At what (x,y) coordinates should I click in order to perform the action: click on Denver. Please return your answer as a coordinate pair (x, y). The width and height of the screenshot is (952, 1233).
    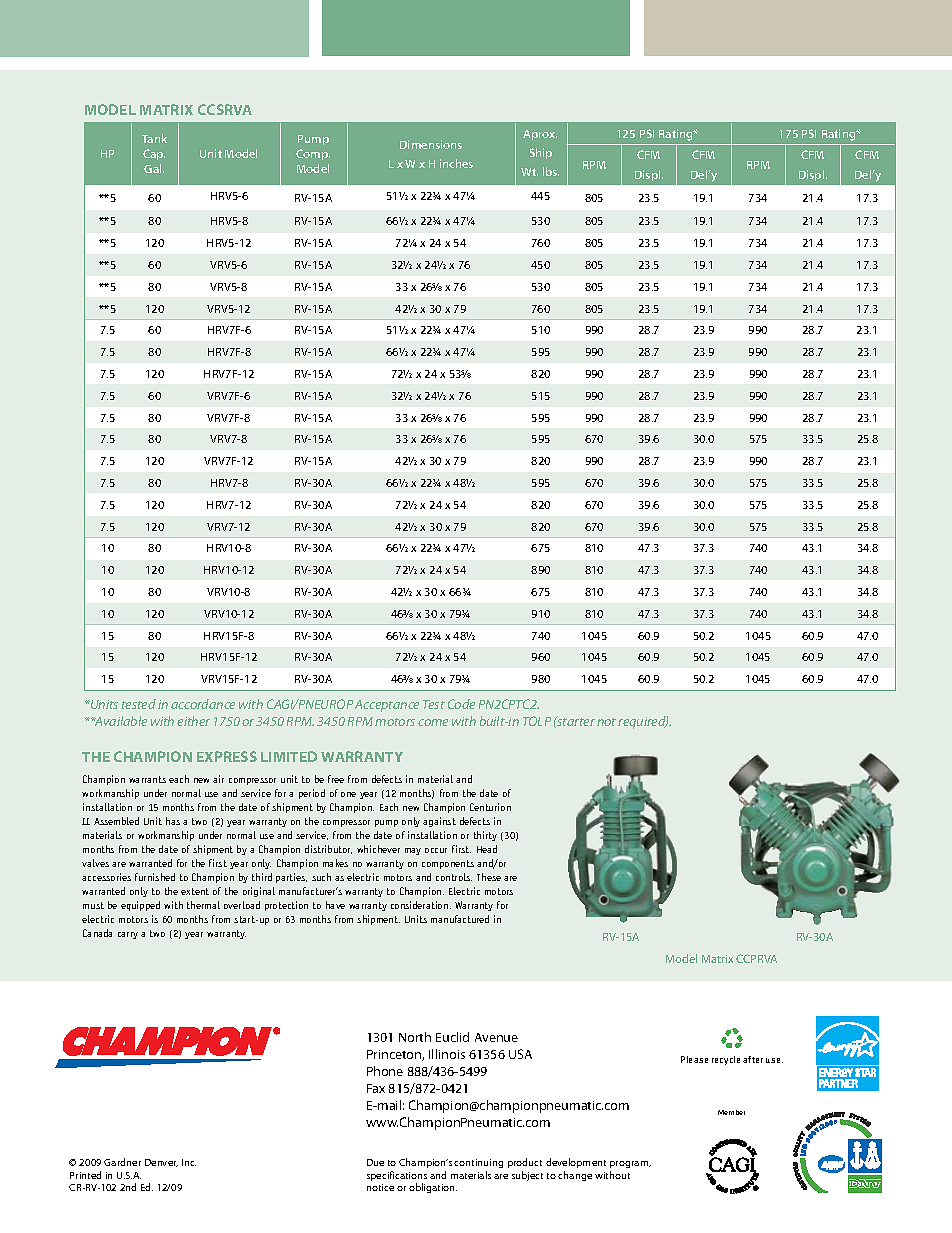
    Looking at the image, I should click on (161, 1163).
